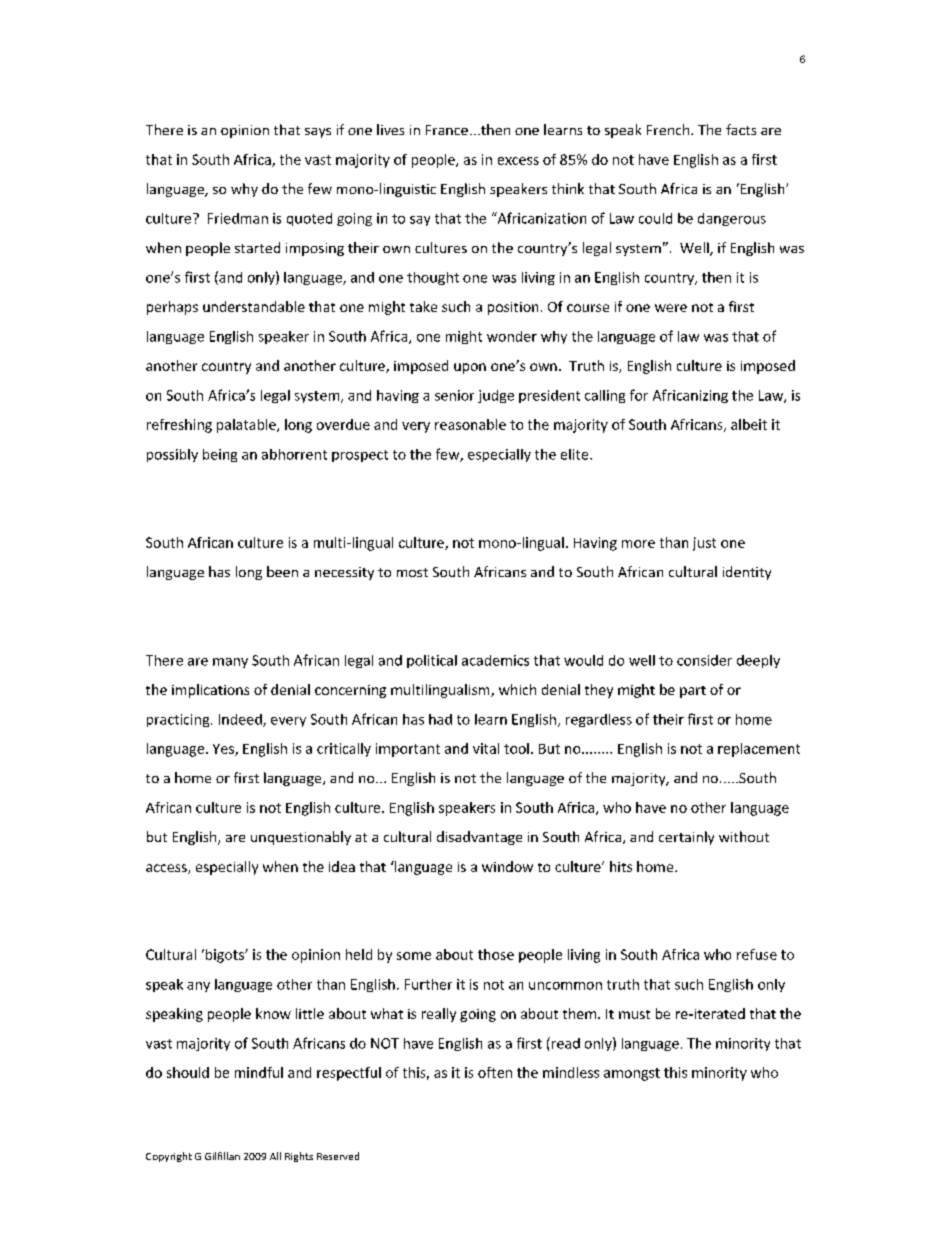 The image size is (952, 1233). I want to click on certainly, so click(686, 838).
